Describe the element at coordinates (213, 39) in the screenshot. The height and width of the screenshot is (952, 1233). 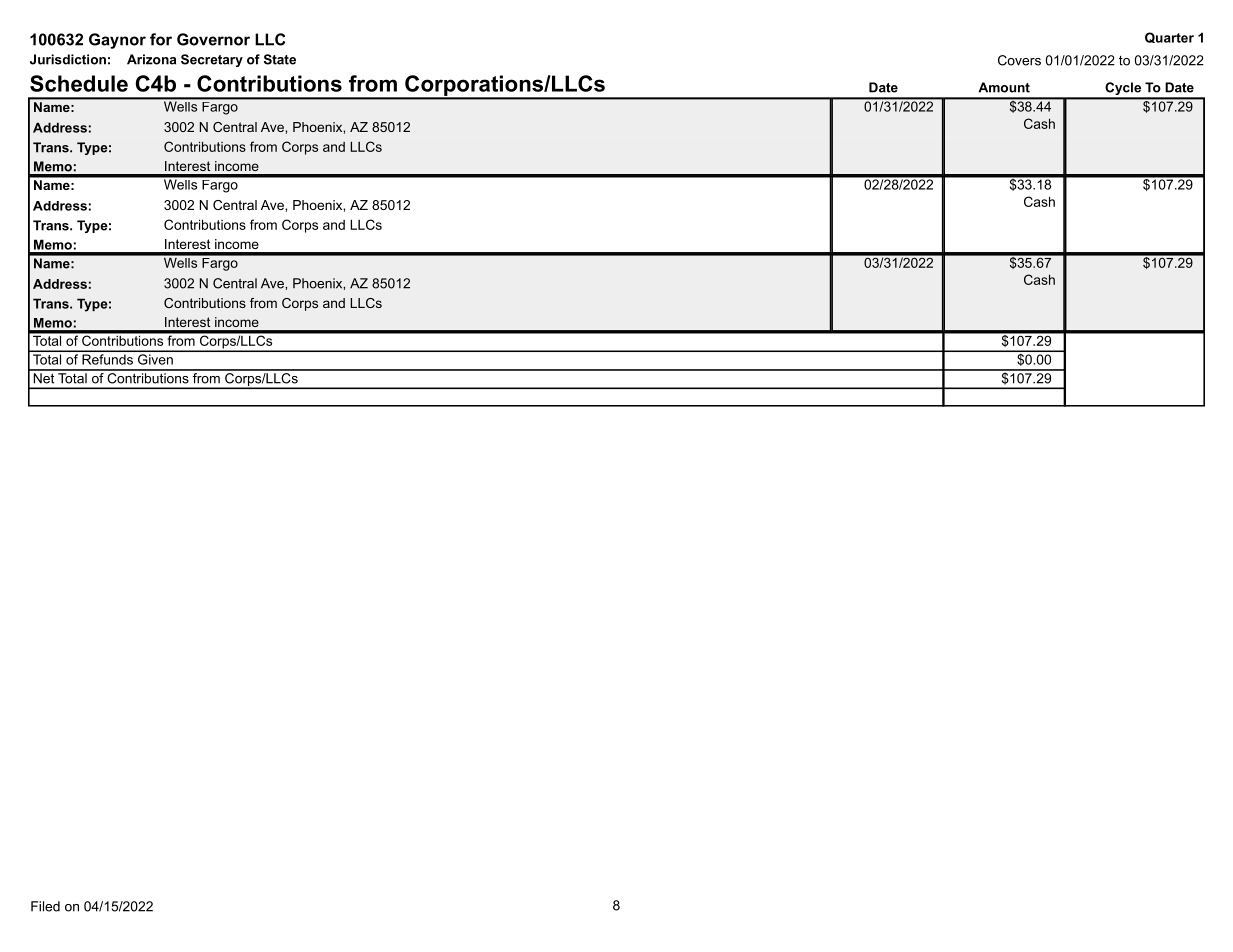
I see `Governor` at that location.
